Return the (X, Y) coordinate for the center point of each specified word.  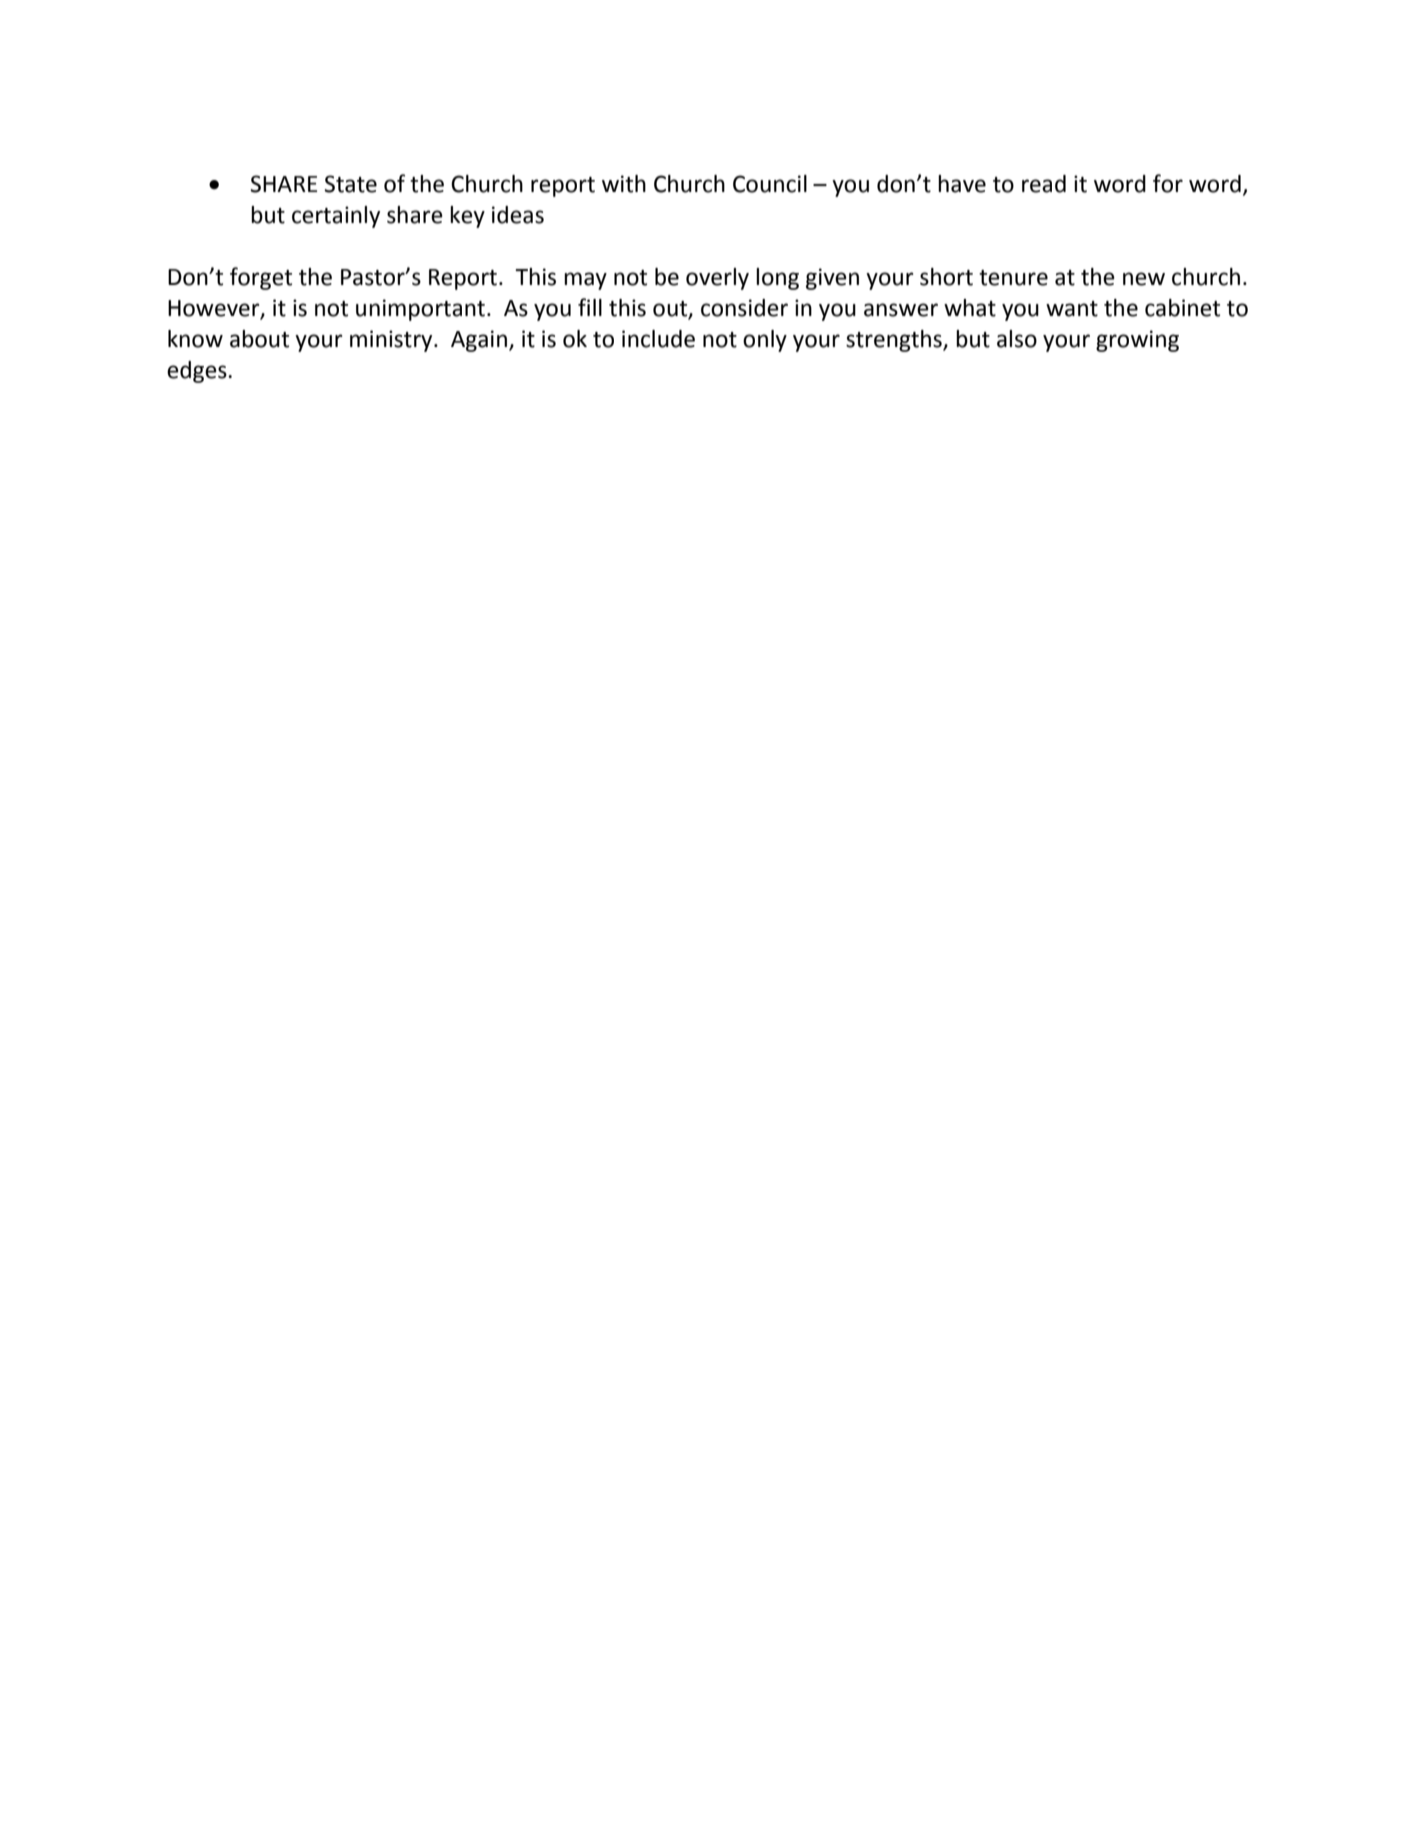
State (350, 184)
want (1072, 309)
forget (261, 278)
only (765, 341)
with (624, 184)
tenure (1013, 278)
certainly (336, 217)
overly (717, 279)
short (946, 277)
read (1044, 184)
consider (744, 308)
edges (198, 372)
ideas (518, 215)
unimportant (420, 310)
